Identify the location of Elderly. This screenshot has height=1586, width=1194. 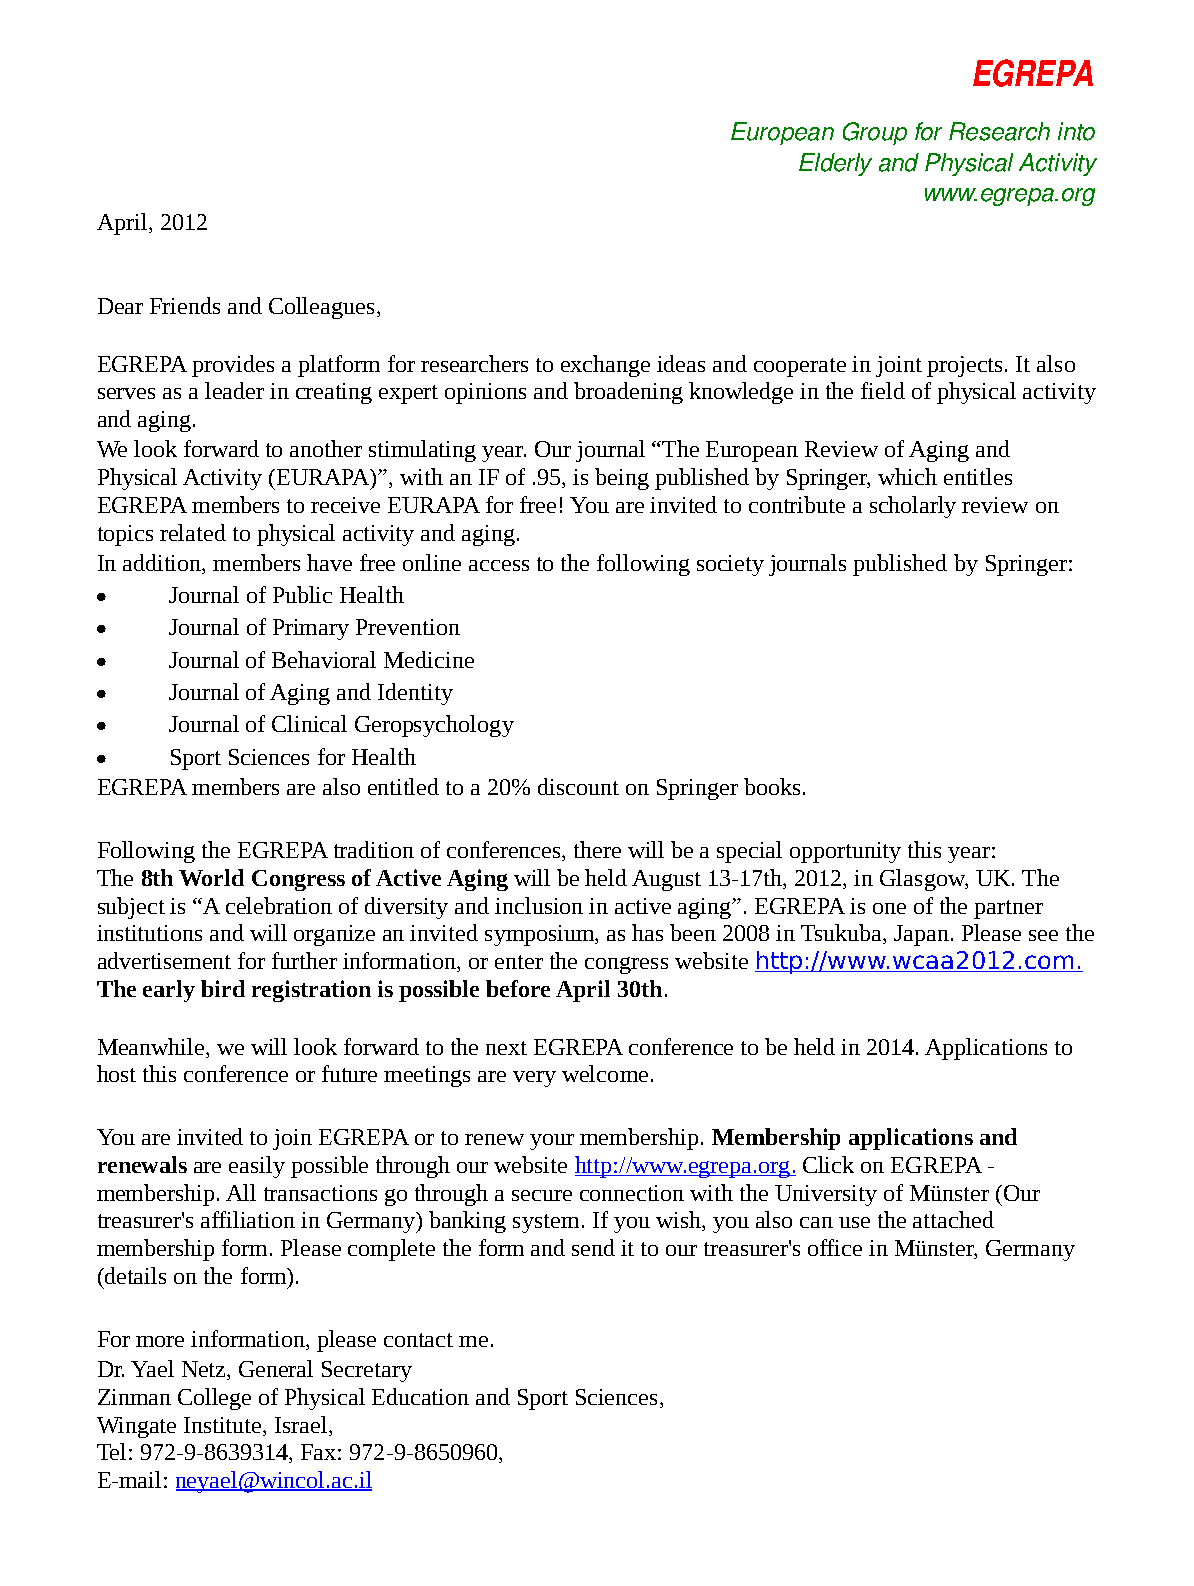
(835, 164).
